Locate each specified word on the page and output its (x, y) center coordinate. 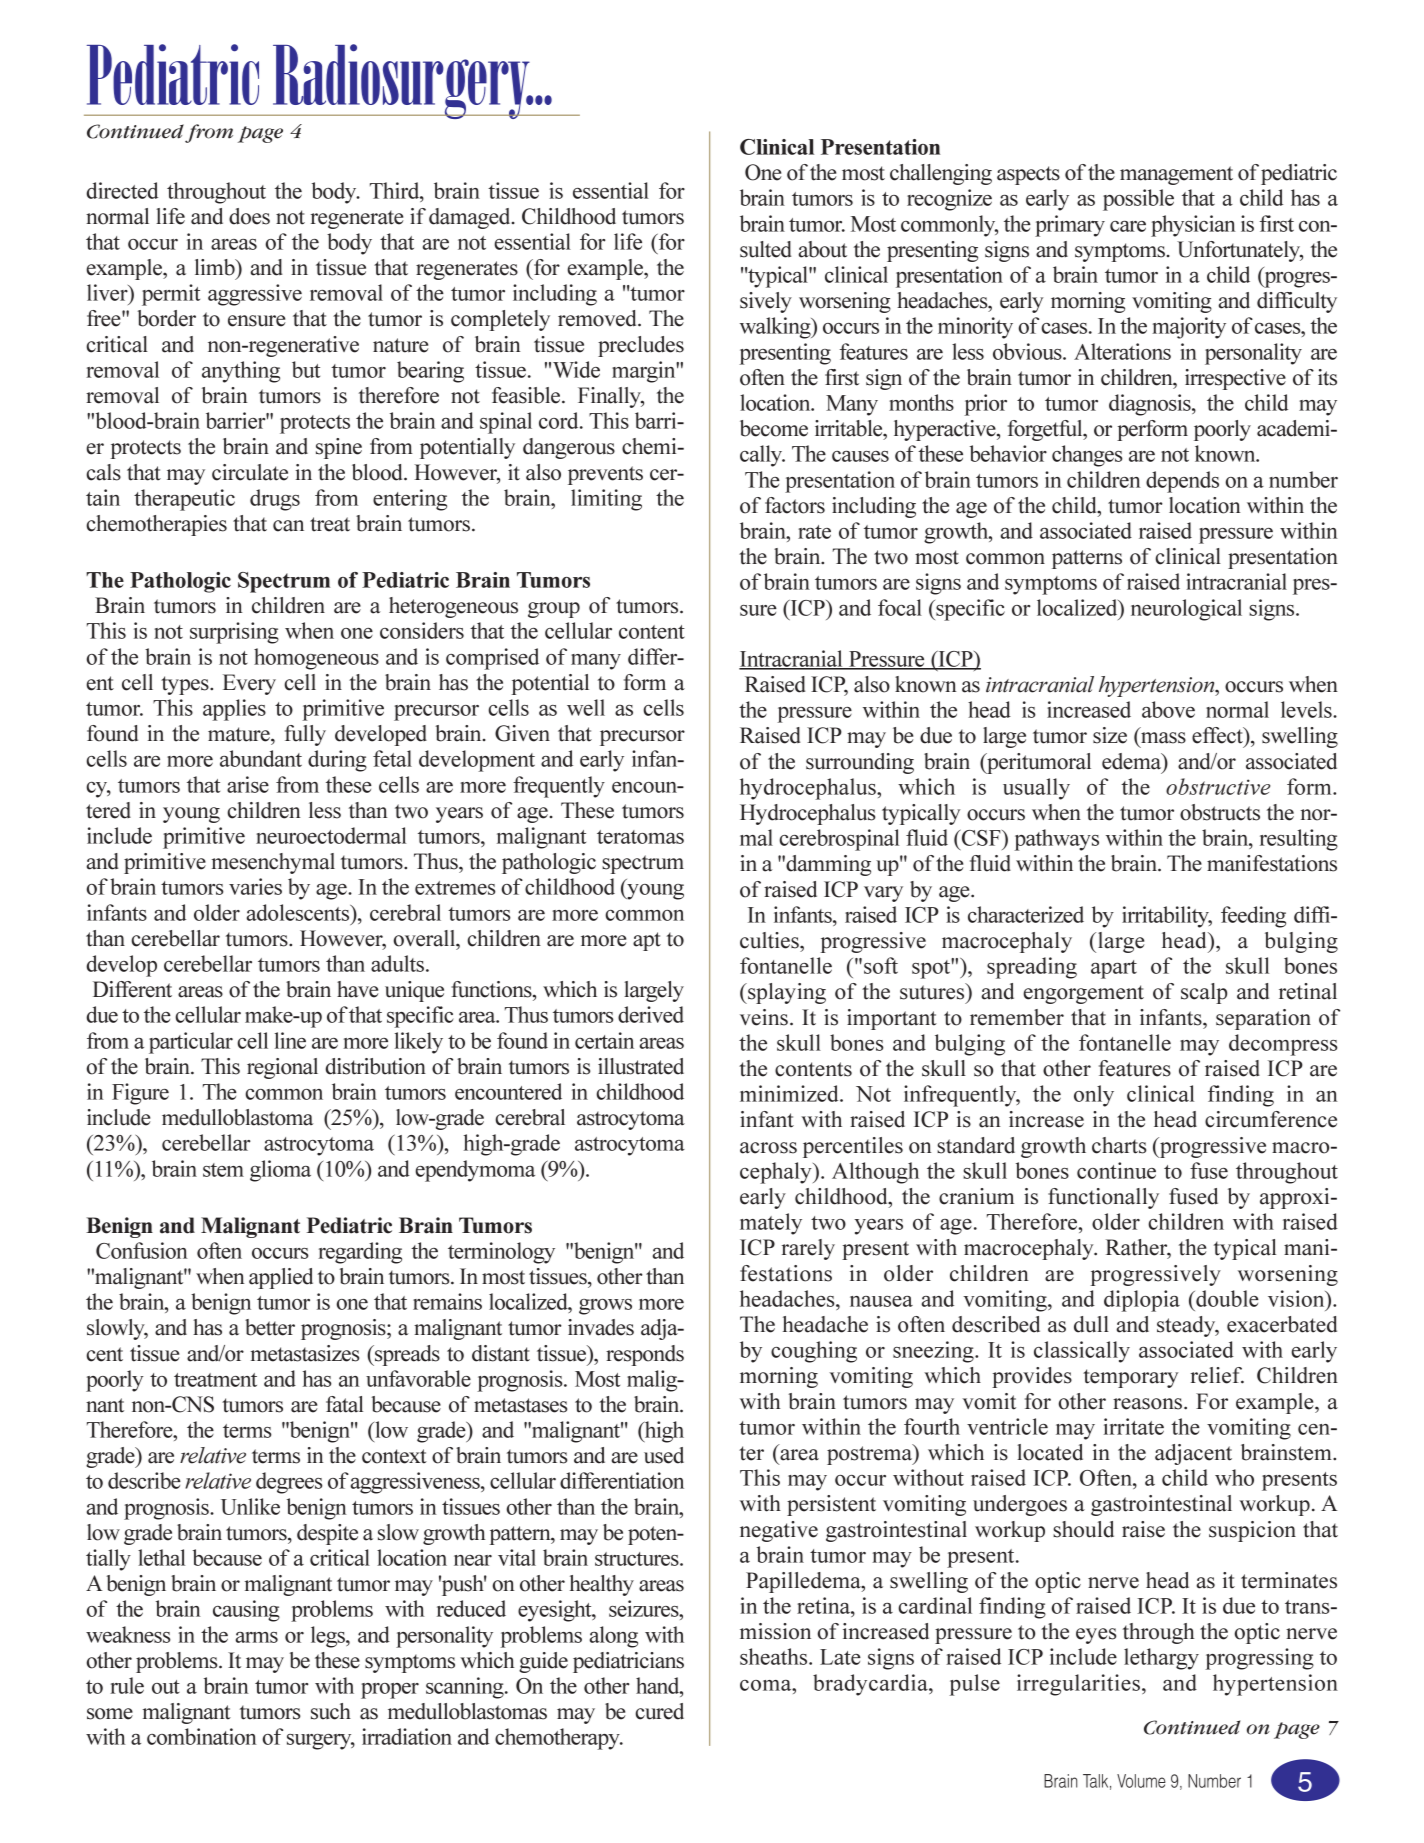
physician (1193, 226)
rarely (808, 1249)
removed (598, 318)
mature (240, 734)
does (249, 216)
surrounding (860, 763)
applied (281, 1278)
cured (659, 1711)
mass (1163, 738)
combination (201, 1736)
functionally (1103, 1198)
